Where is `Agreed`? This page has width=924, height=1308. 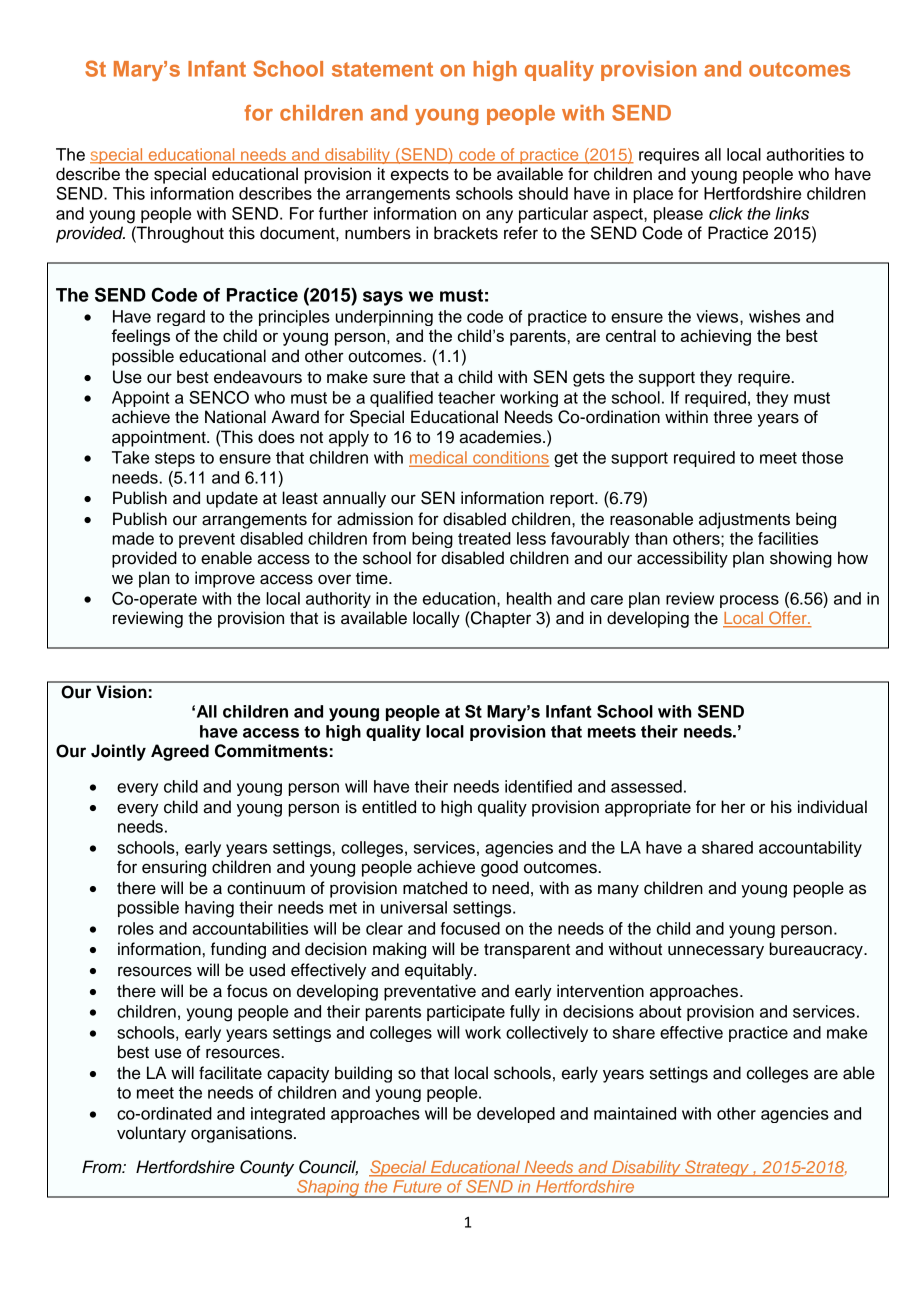 Agreed is located at coordinates (180, 752).
